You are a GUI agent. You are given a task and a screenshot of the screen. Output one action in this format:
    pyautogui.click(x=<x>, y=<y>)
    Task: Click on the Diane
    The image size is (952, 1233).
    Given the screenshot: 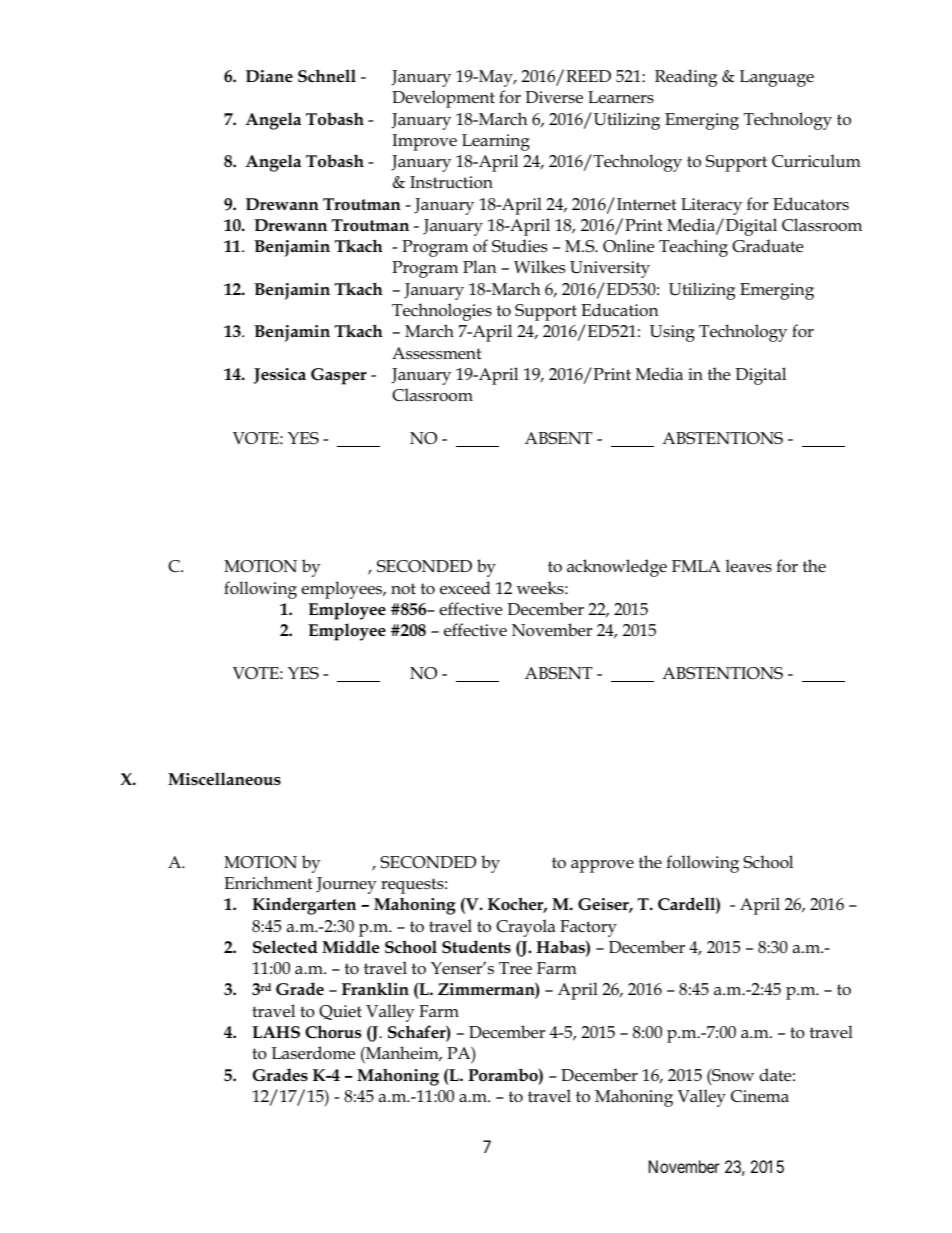 What is the action you would take?
    pyautogui.click(x=269, y=76)
